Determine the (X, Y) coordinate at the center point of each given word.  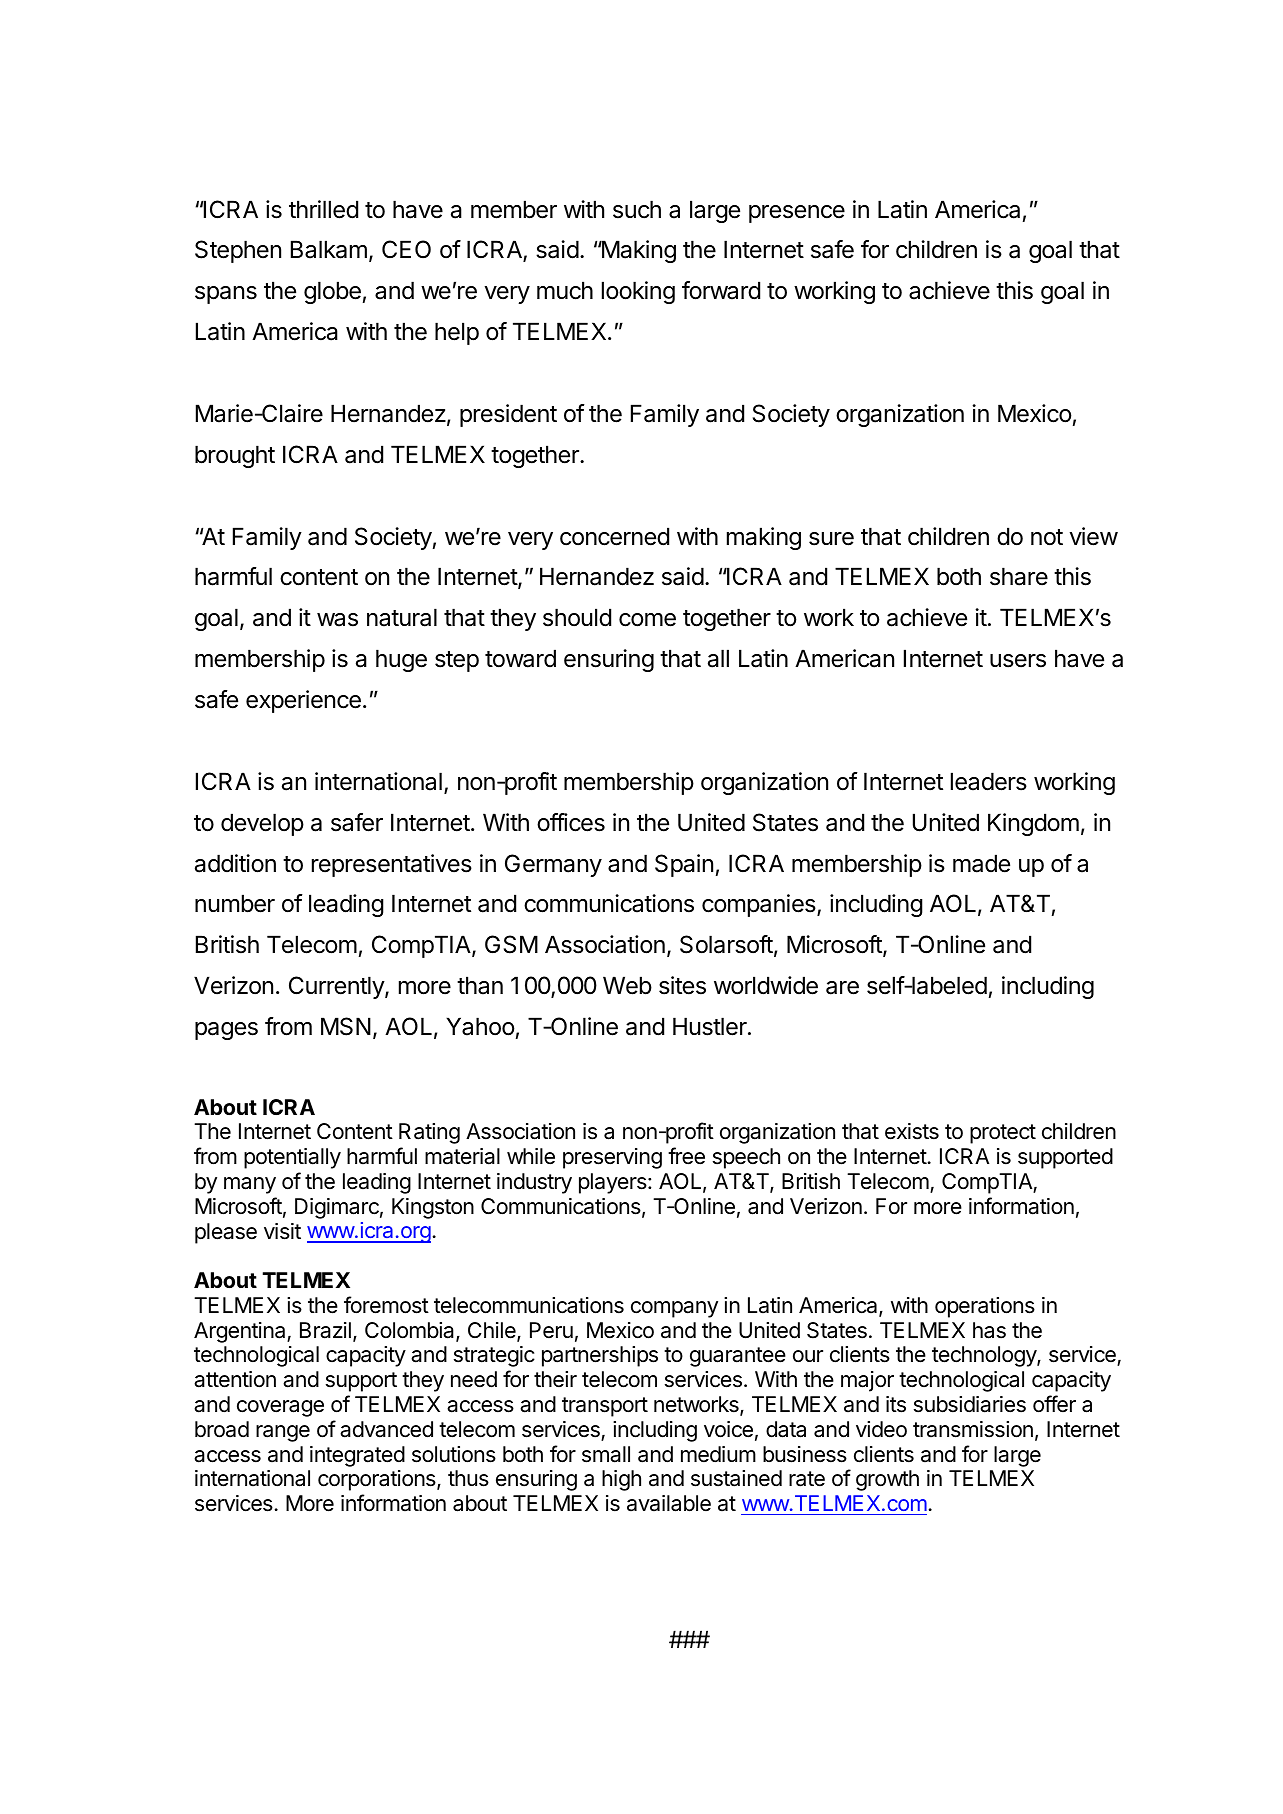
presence (797, 214)
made (981, 863)
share (1019, 576)
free (686, 1156)
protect (1003, 1134)
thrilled (323, 209)
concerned (614, 536)
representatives (392, 865)
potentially (292, 1158)
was (337, 620)
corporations (378, 1480)
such (637, 209)
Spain (684, 865)
